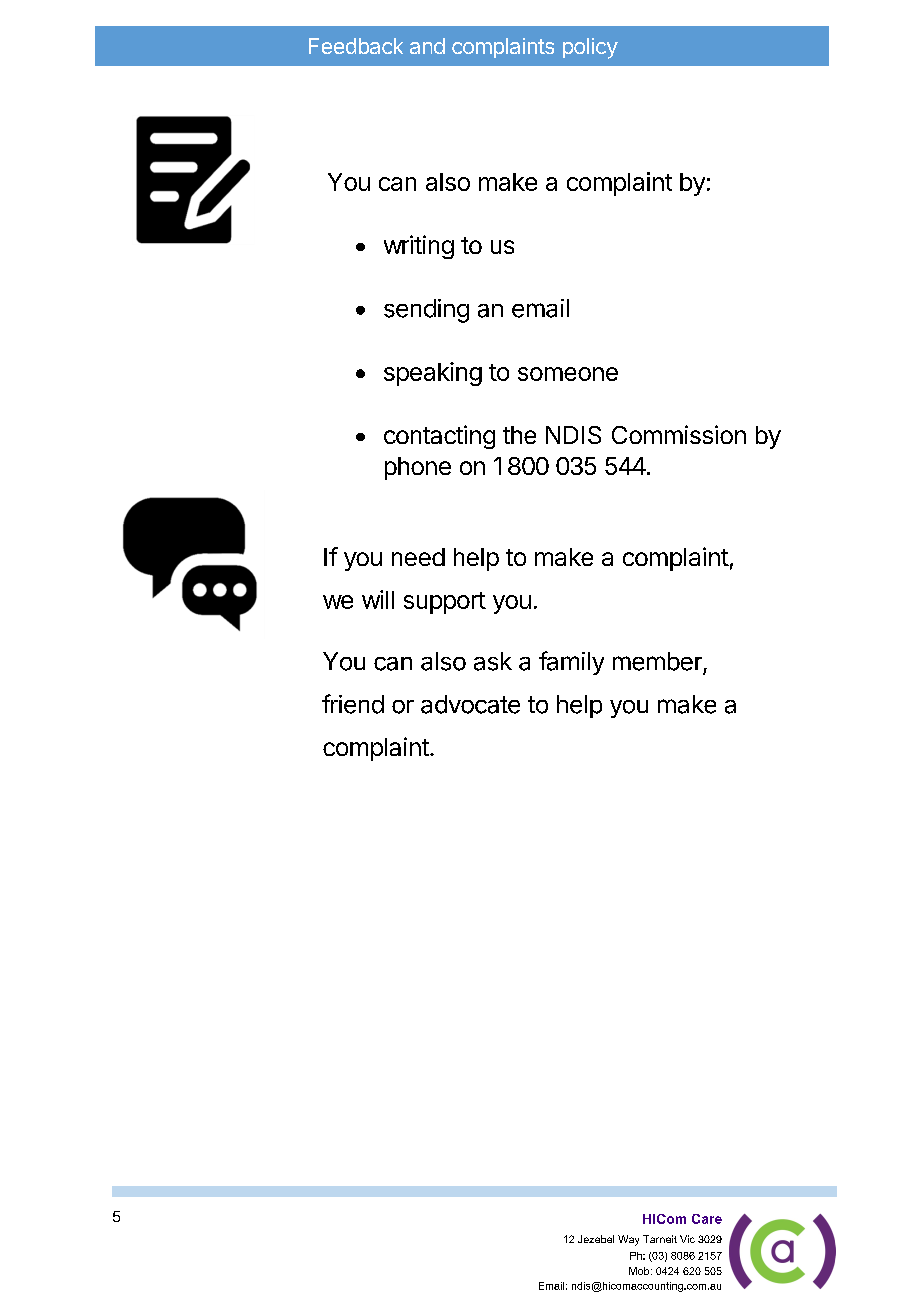 The height and width of the page is (1308, 924). I want to click on friend, so click(353, 704).
